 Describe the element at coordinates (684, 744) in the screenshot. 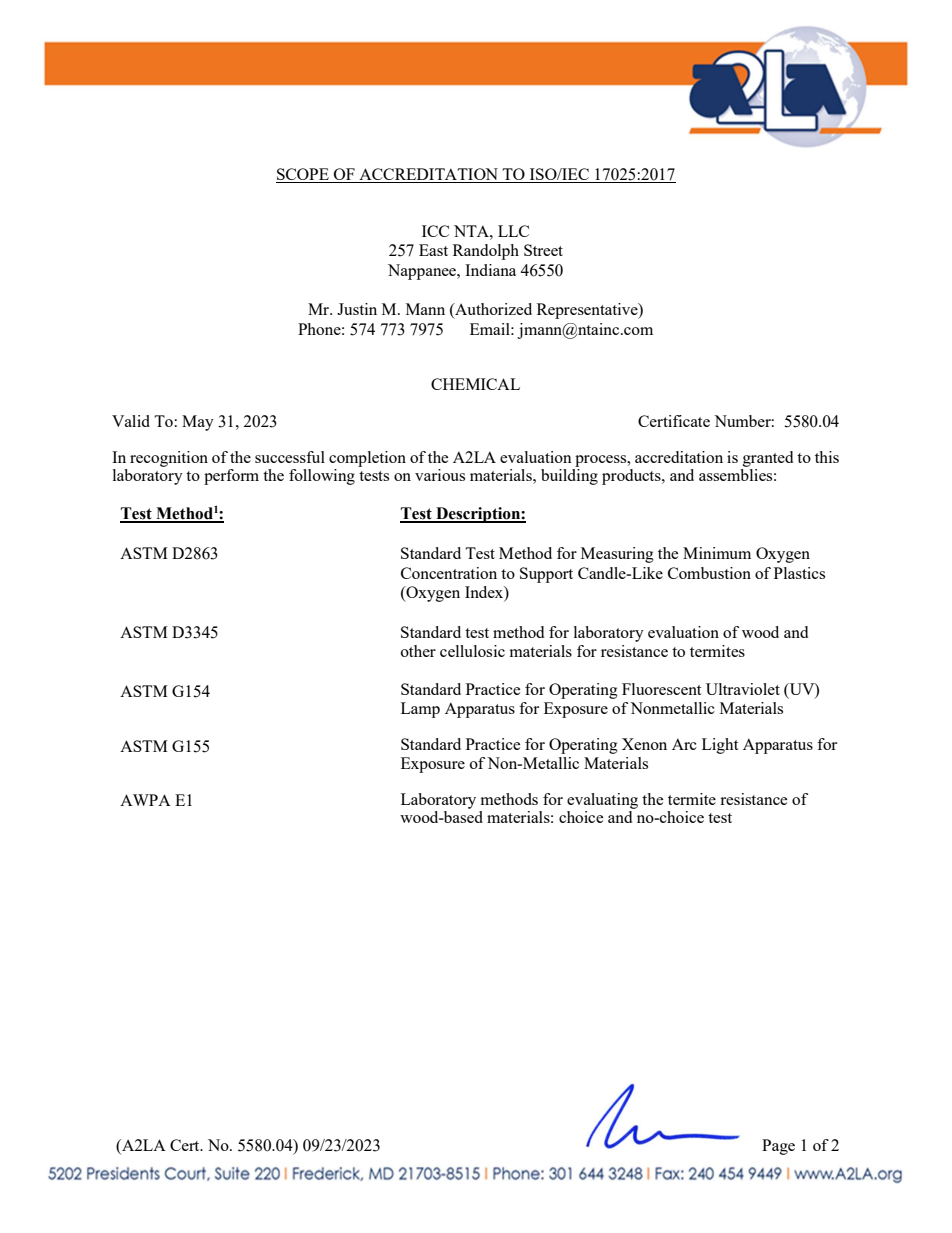

I see `Arc` at that location.
